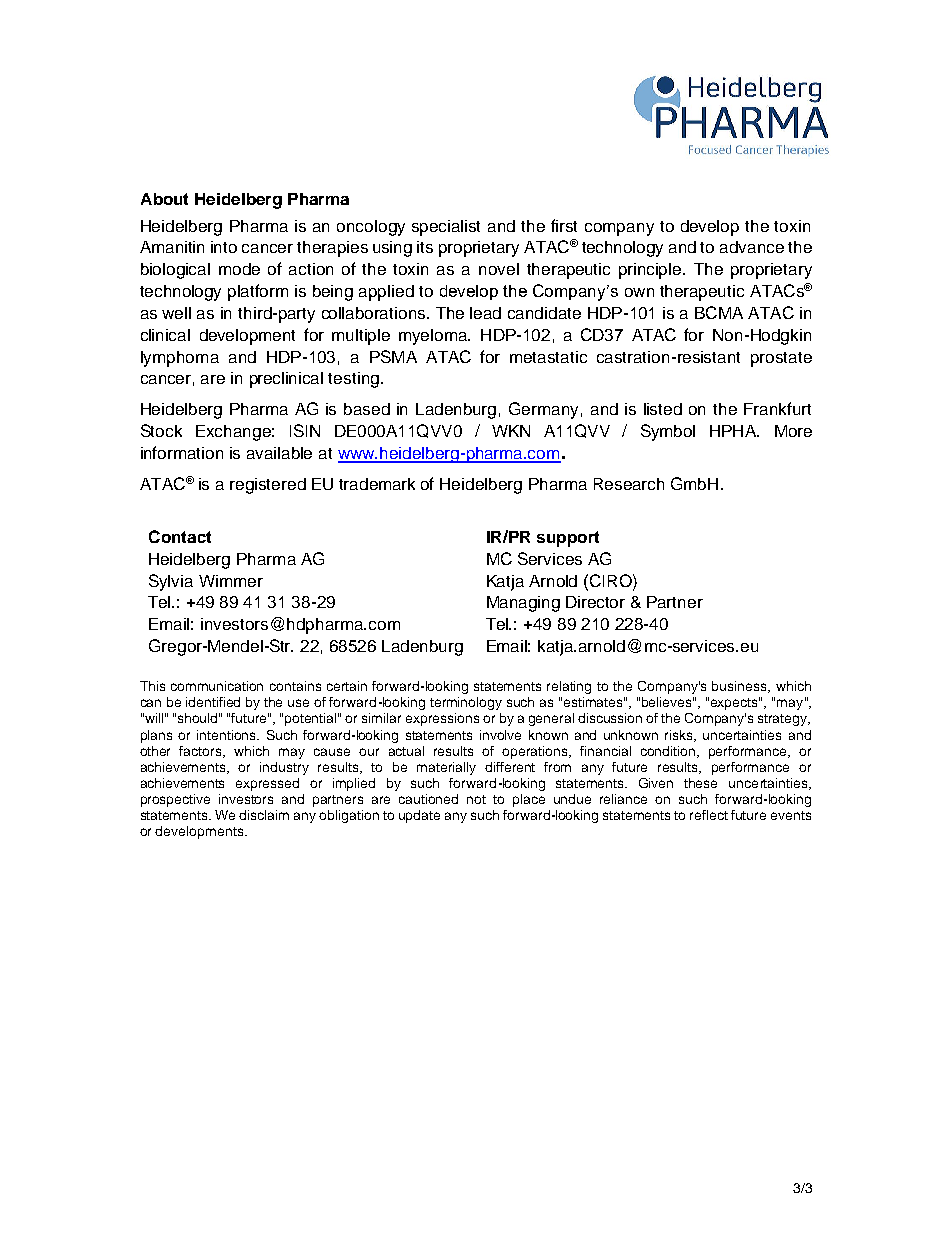 The height and width of the page is (1233, 952). What do you see at coordinates (182, 452) in the page?
I see `information` at bounding box center [182, 452].
